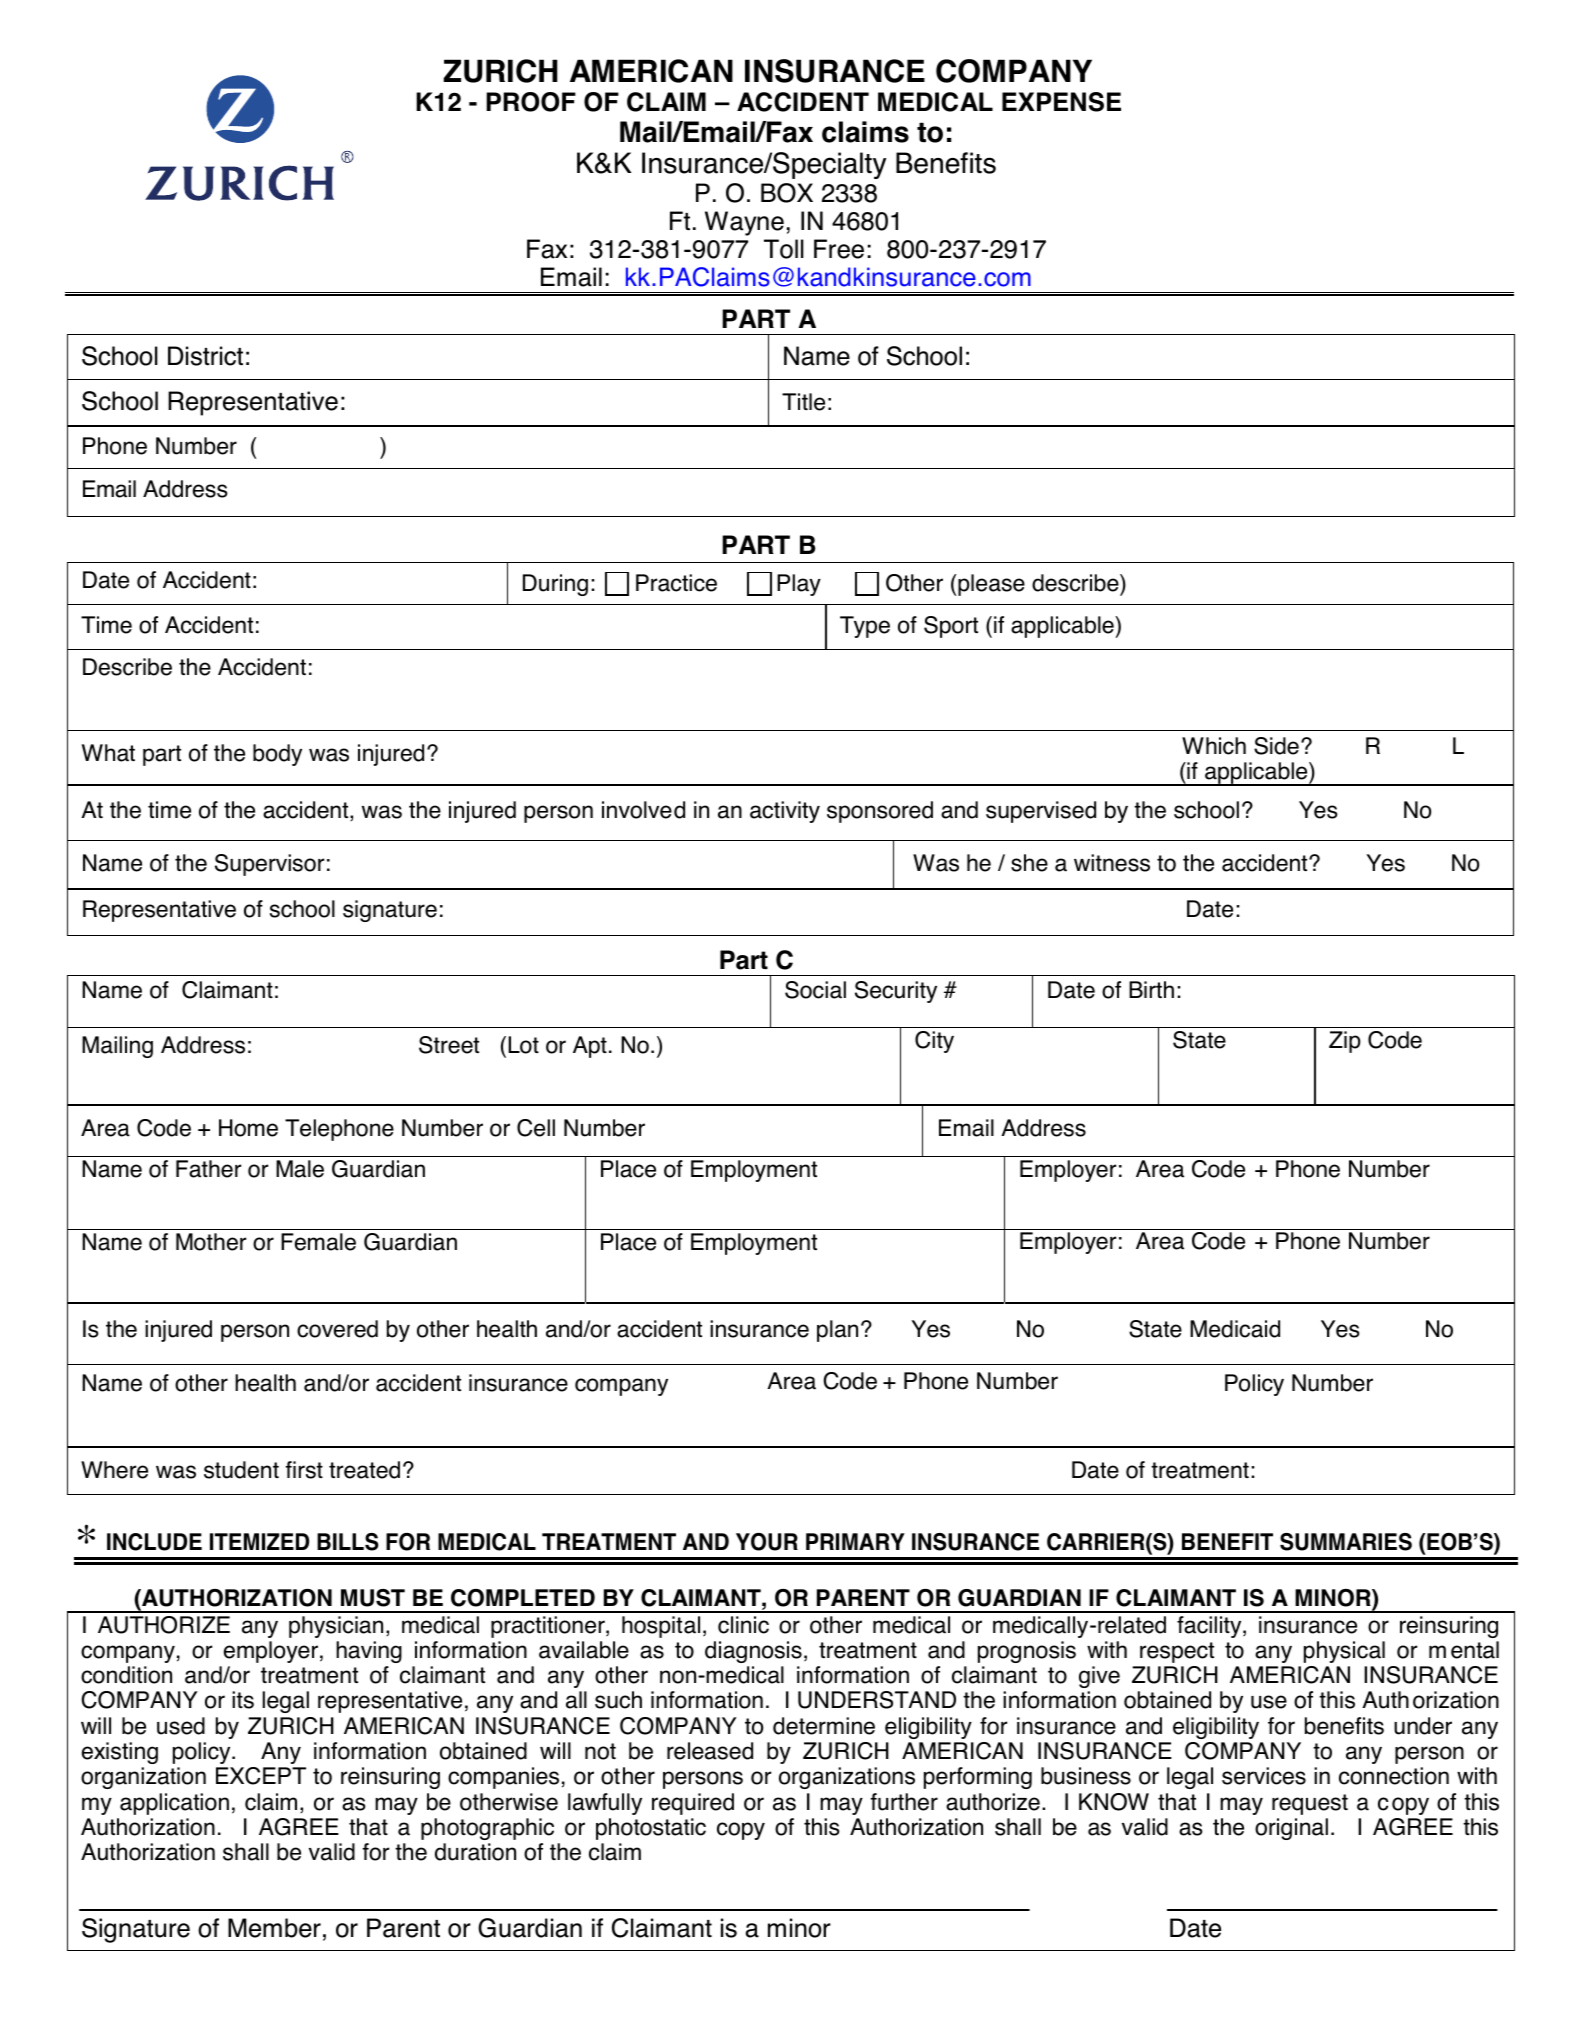  What do you see at coordinates (785, 812) in the screenshot?
I see `activity` at bounding box center [785, 812].
